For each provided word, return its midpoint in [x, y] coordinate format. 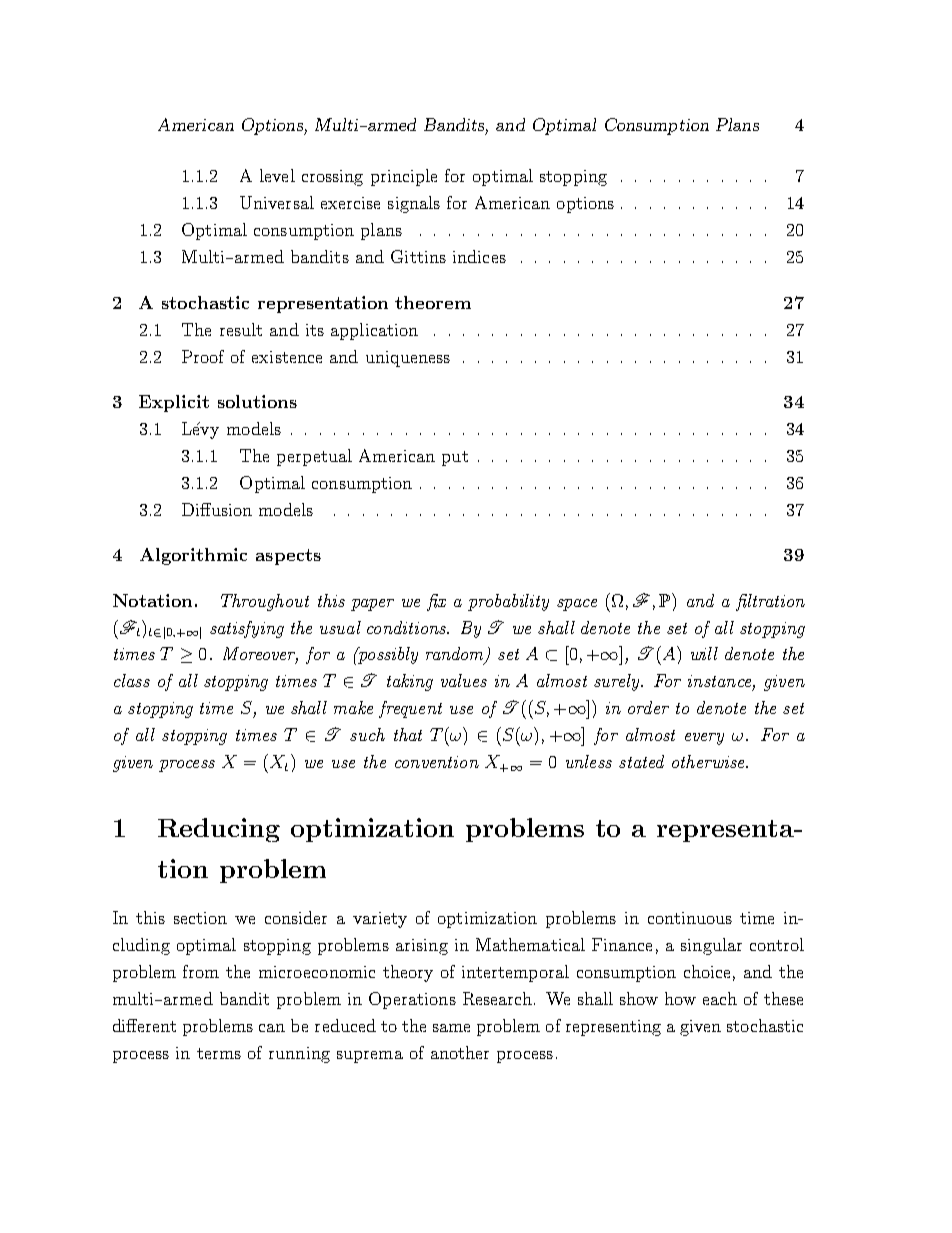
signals [414, 204]
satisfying [247, 629]
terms [219, 1053]
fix [436, 602]
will [704, 653]
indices [479, 256]
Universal [277, 202]
